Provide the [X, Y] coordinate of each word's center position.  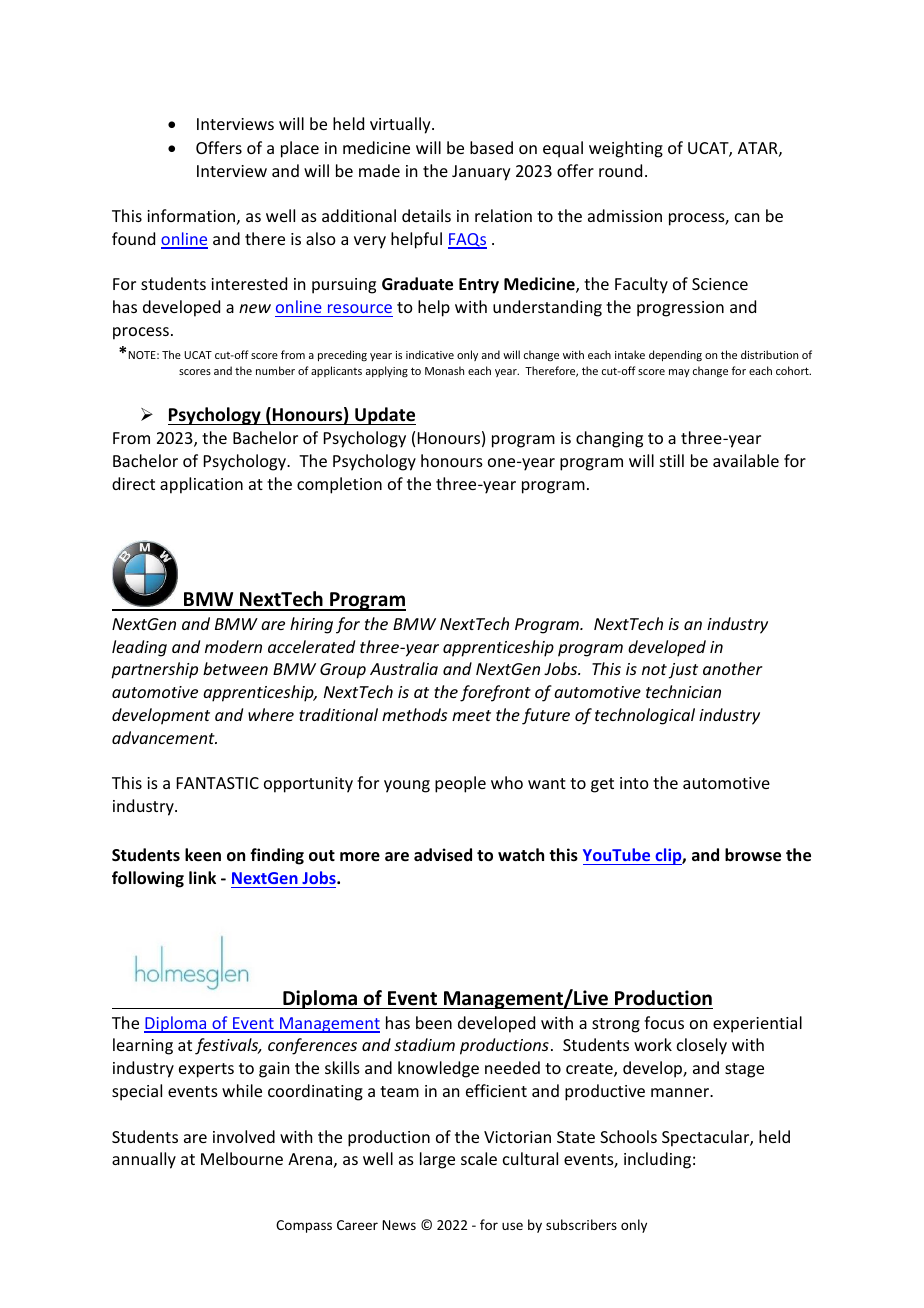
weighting [626, 149]
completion [339, 485]
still [672, 460]
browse [753, 855]
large [437, 1160]
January [481, 173]
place [300, 149]
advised [443, 855]
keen [203, 855]
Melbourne [242, 1158]
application [201, 485]
